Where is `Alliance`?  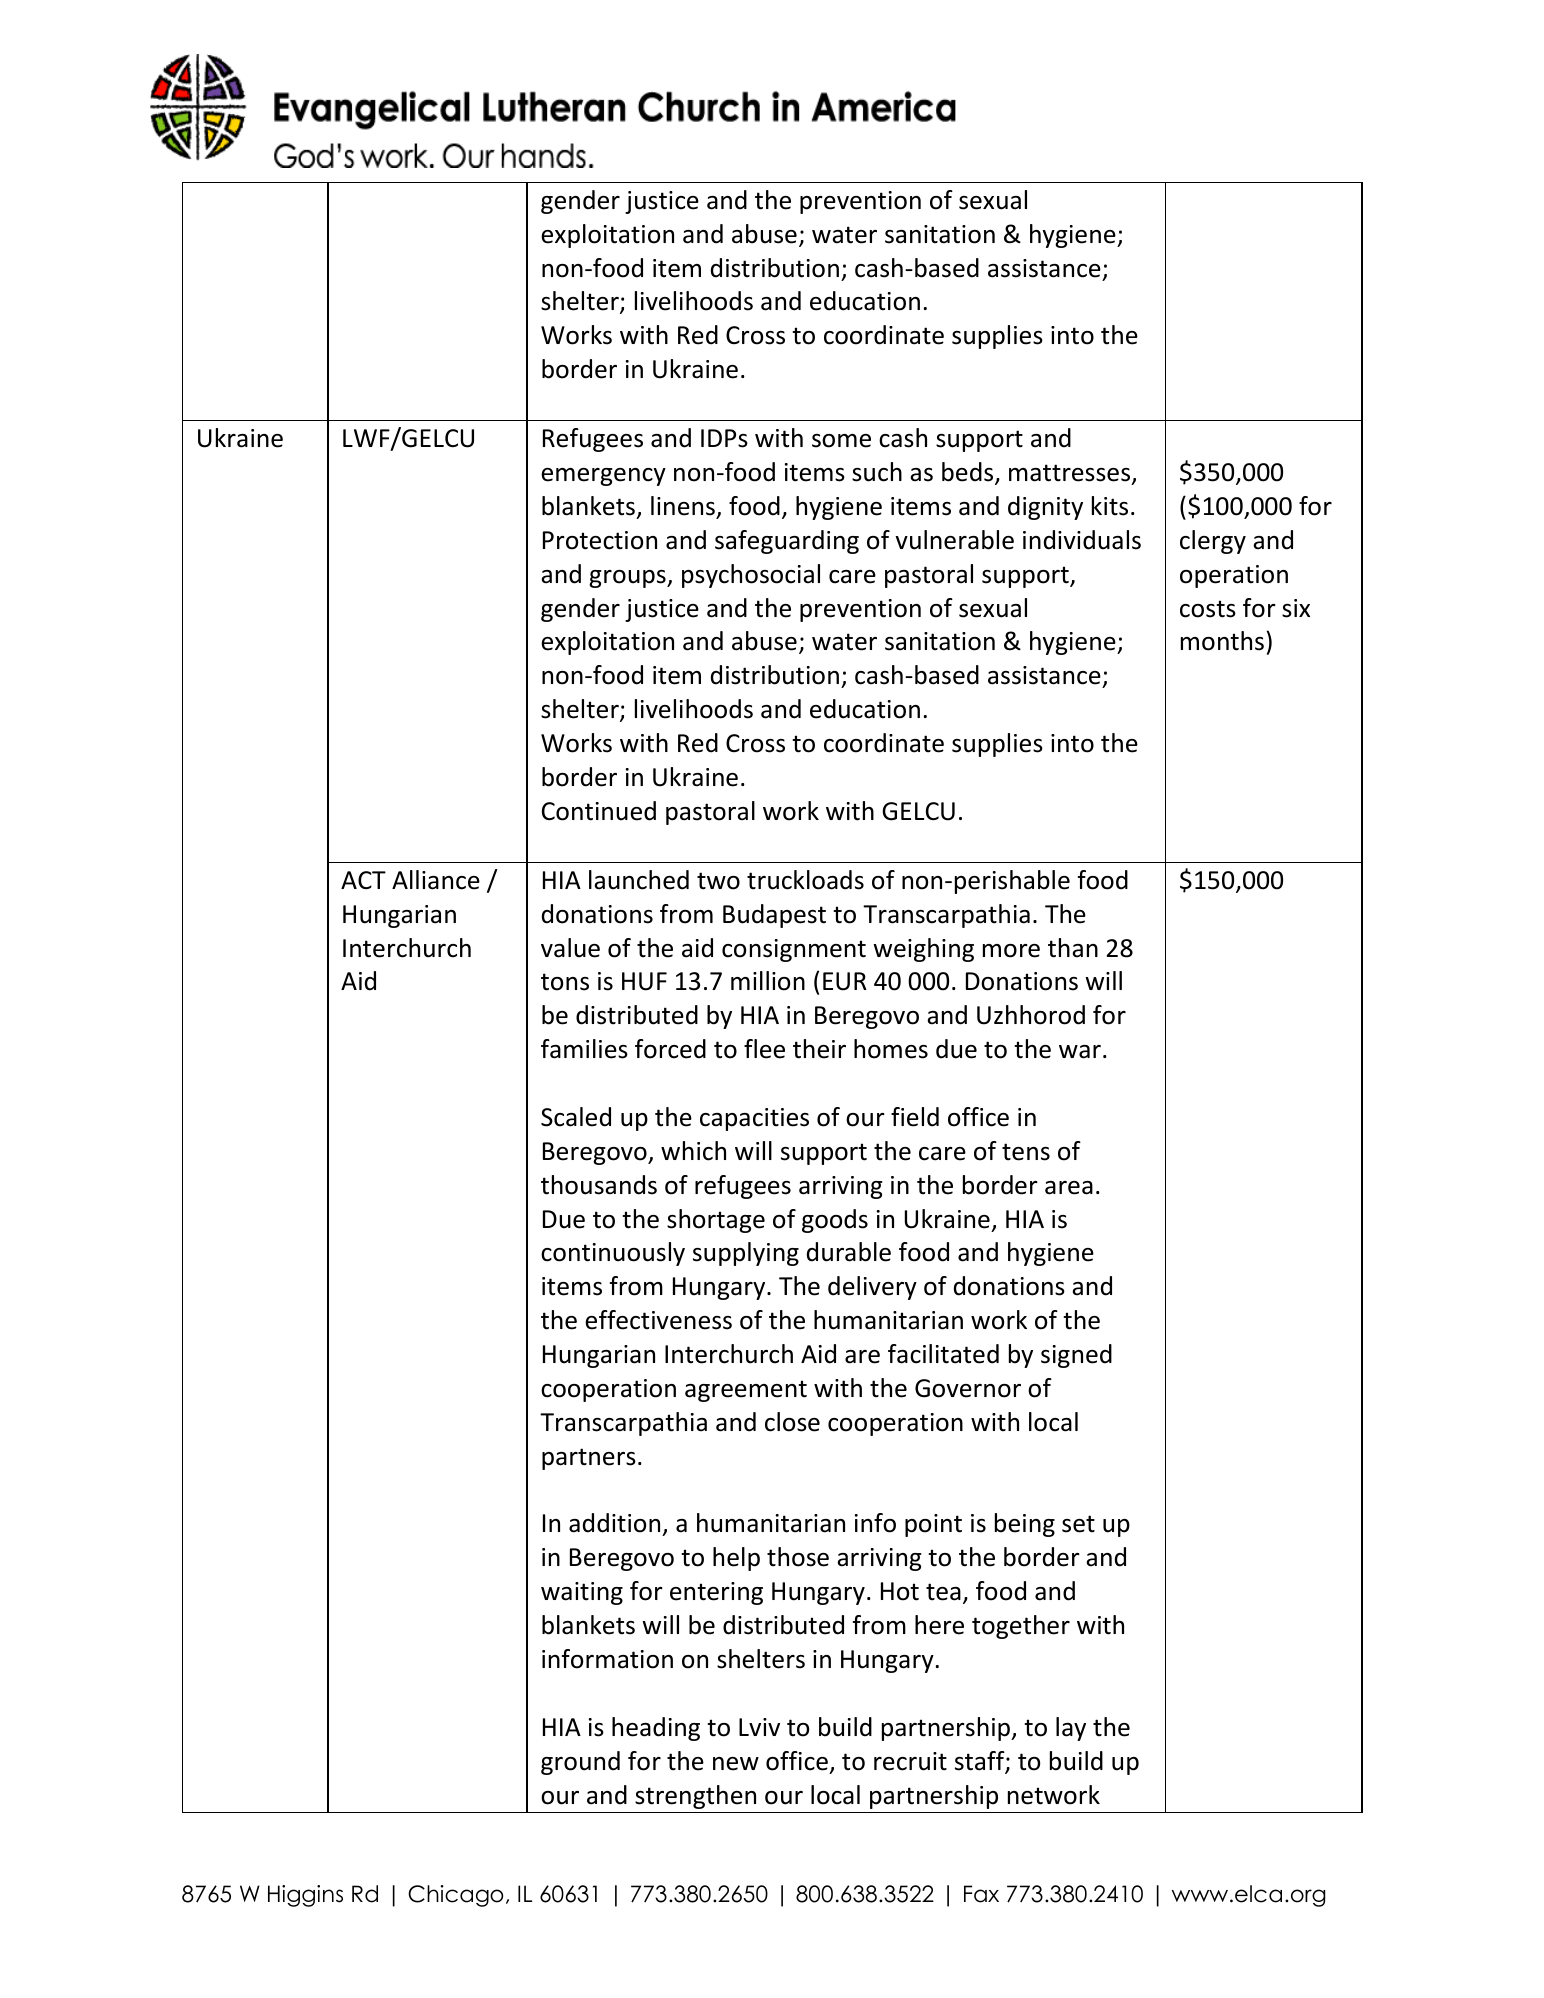
Alliance is located at coordinates (436, 880).
